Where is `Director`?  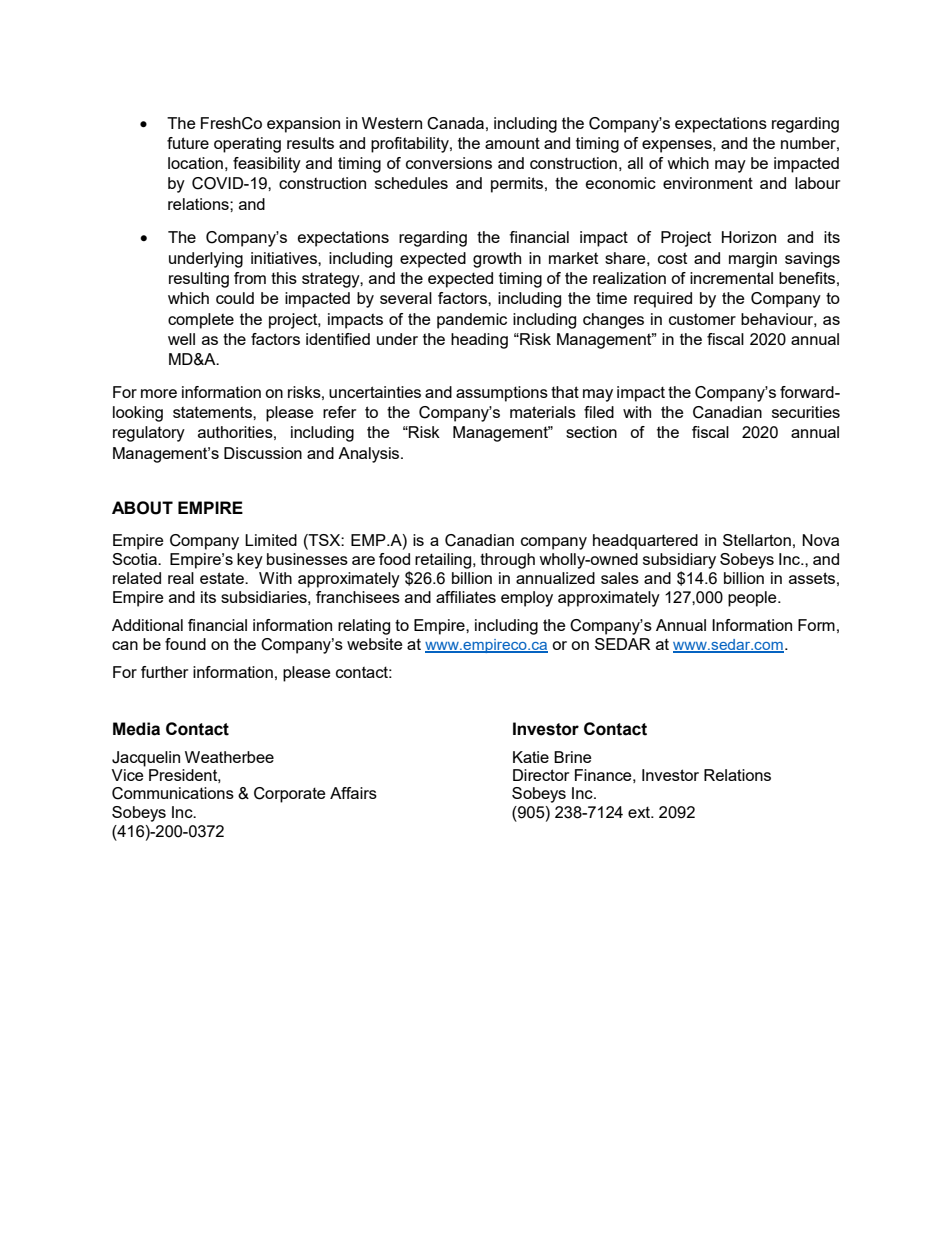
Director is located at coordinates (541, 775).
